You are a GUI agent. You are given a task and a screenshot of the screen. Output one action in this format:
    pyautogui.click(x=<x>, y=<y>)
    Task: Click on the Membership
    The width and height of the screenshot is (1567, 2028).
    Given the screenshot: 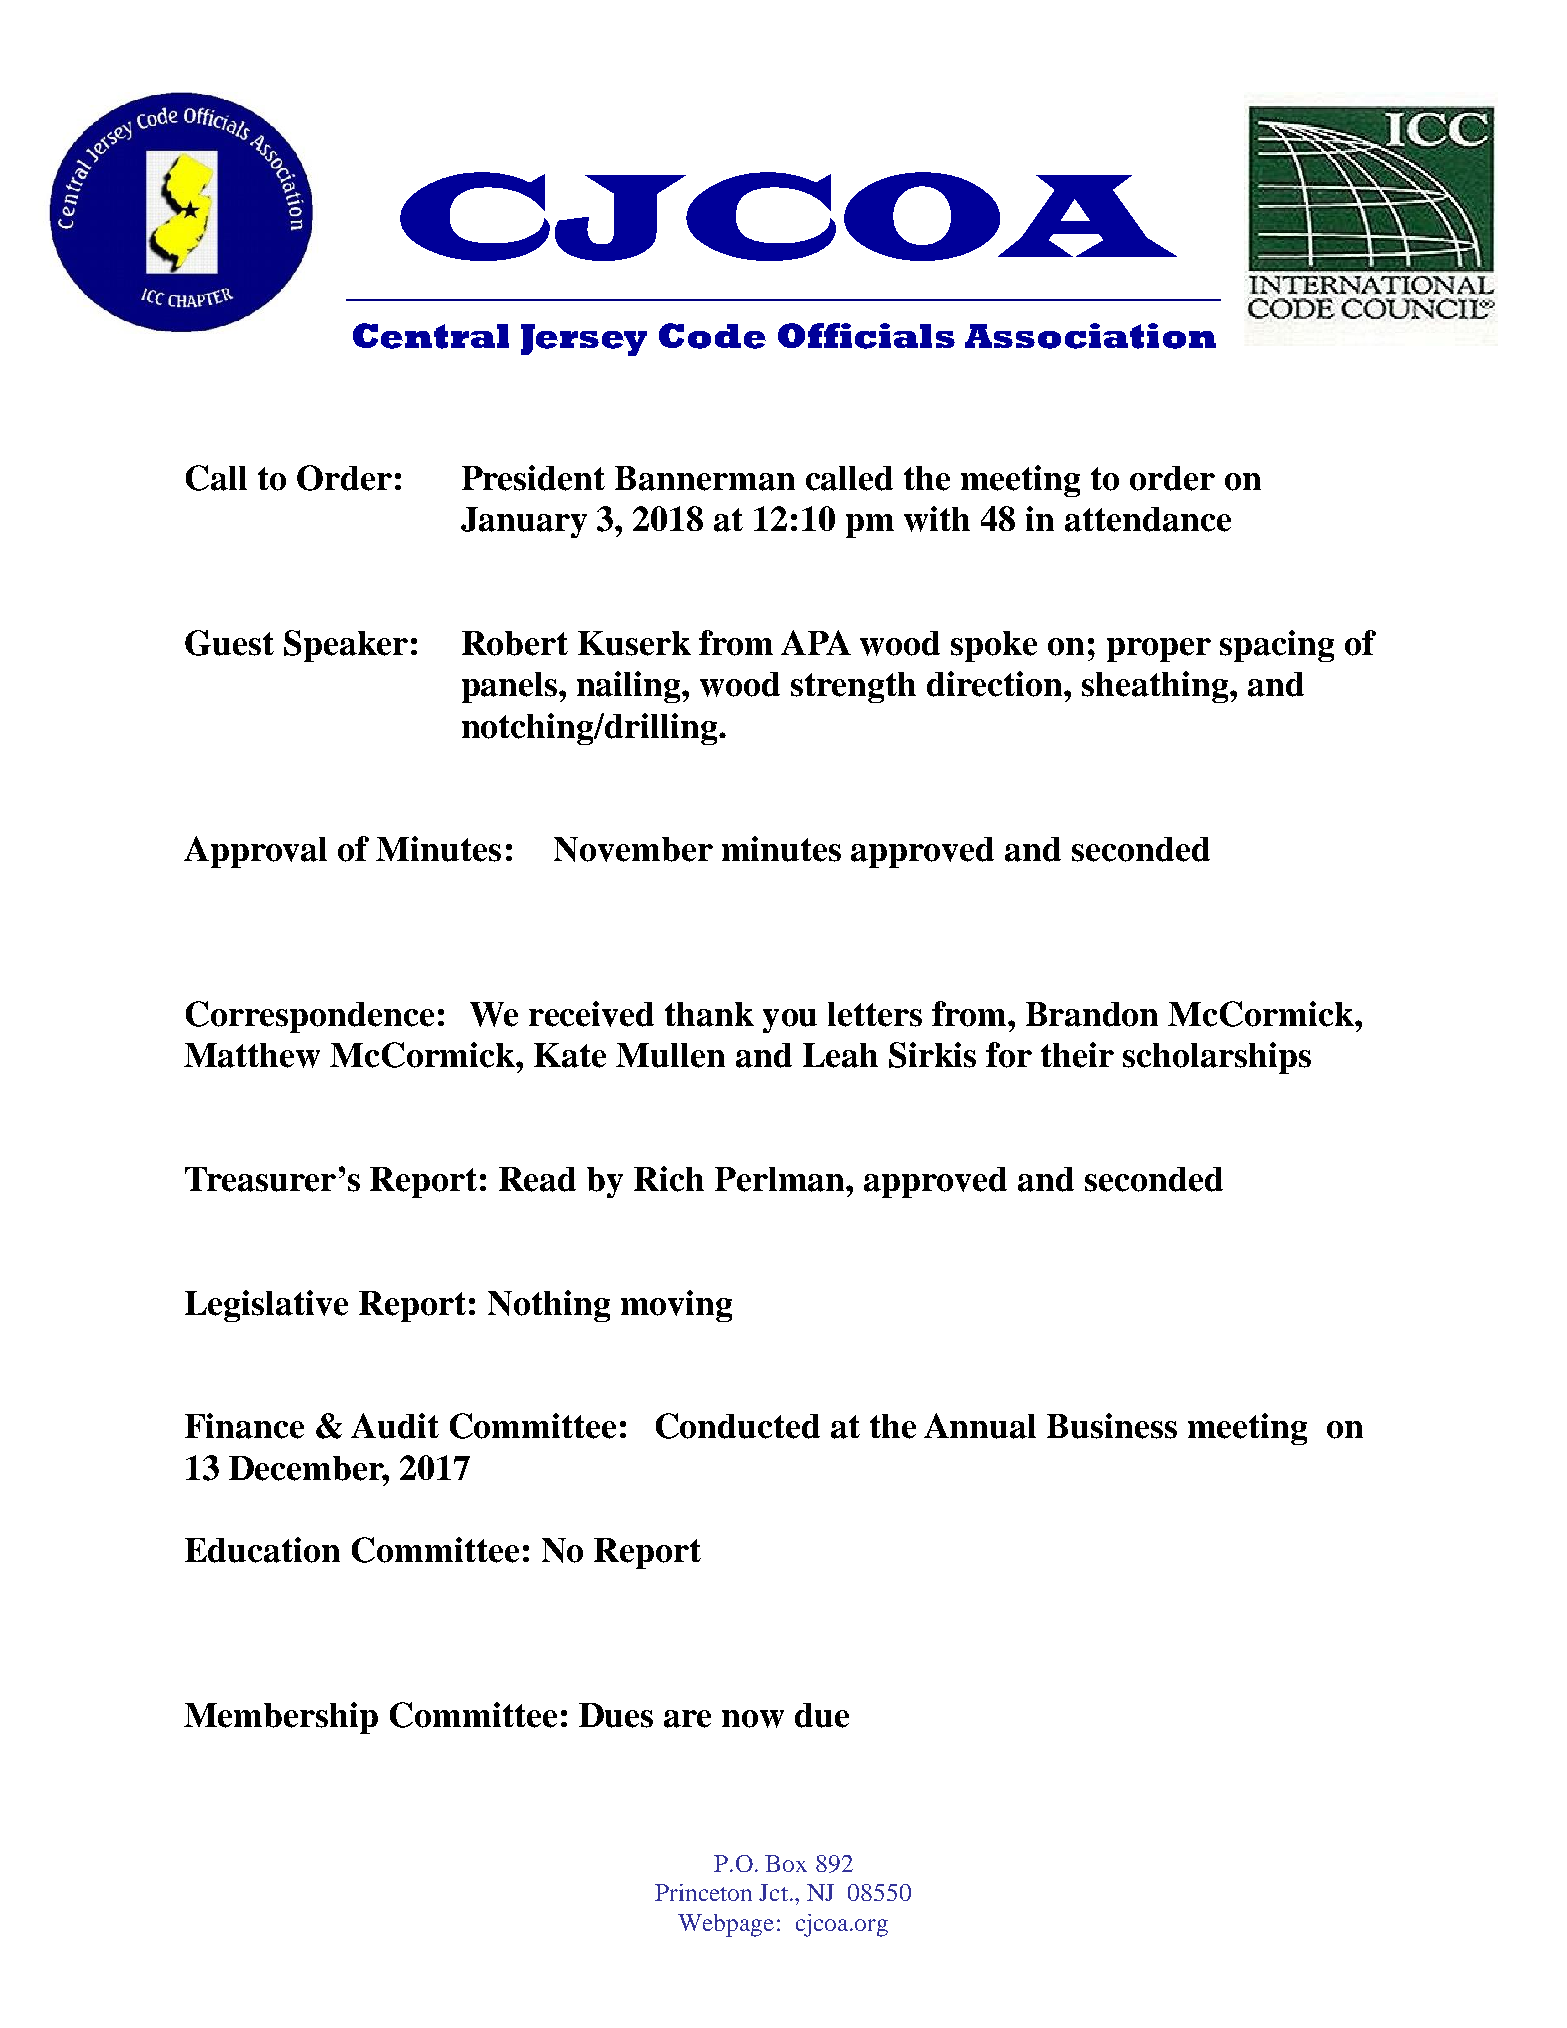 What is the action you would take?
    pyautogui.click(x=281, y=1718)
